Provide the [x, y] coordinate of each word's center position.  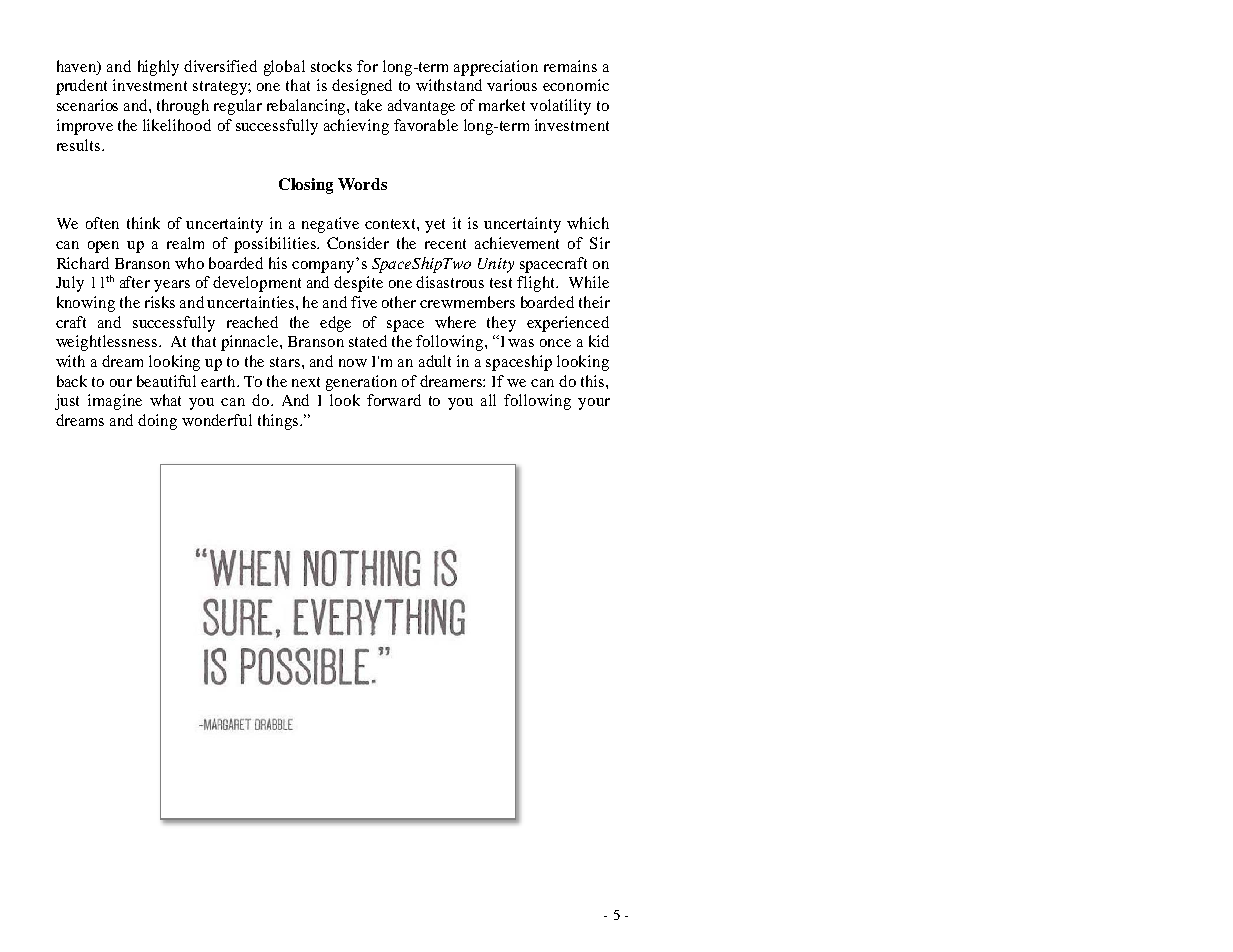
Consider [358, 243]
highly [158, 68]
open [103, 247]
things [278, 422]
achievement [517, 243]
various [512, 85]
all [488, 400]
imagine [115, 402]
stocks [331, 66]
